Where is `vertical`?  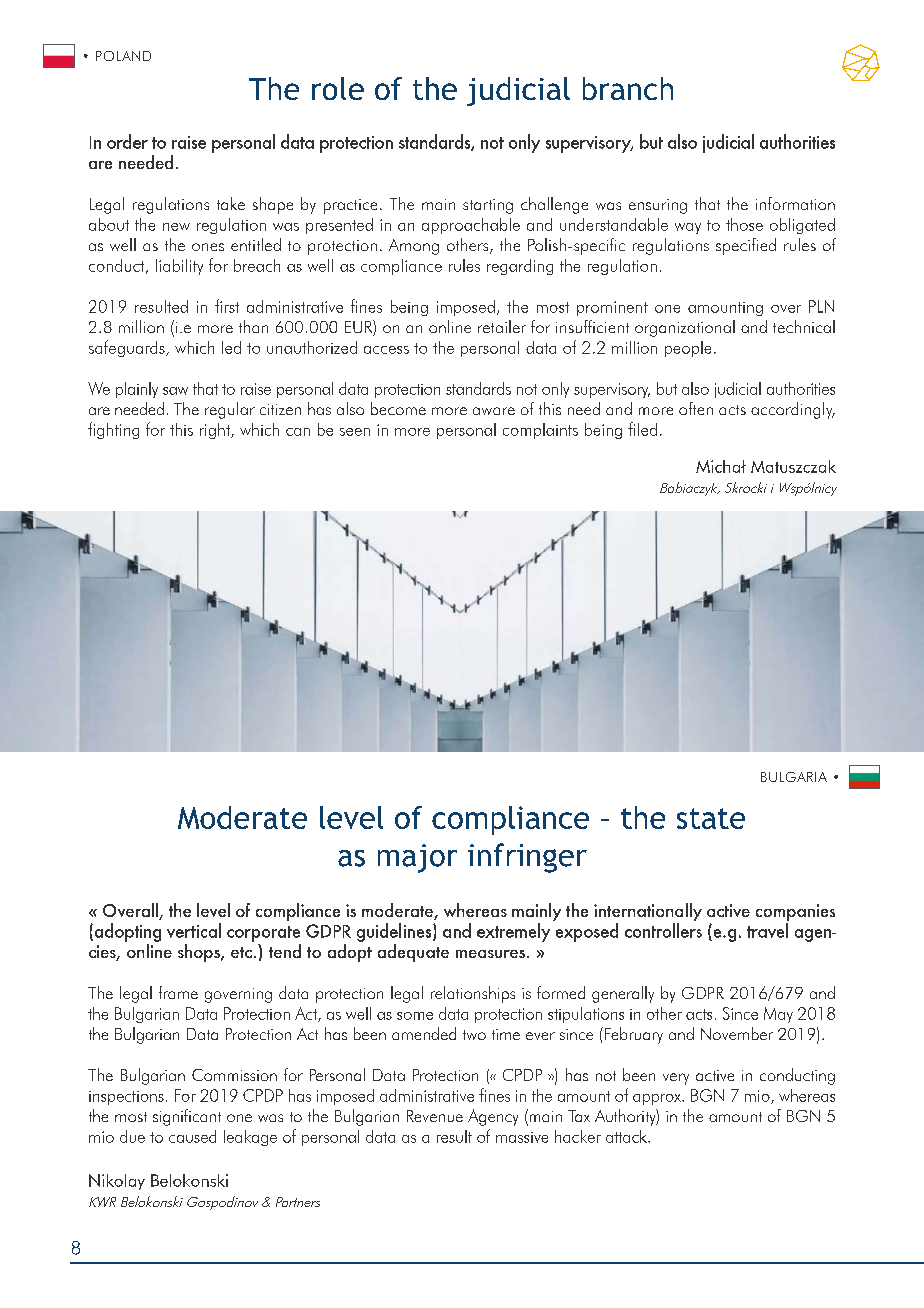
vertical is located at coordinates (194, 930).
